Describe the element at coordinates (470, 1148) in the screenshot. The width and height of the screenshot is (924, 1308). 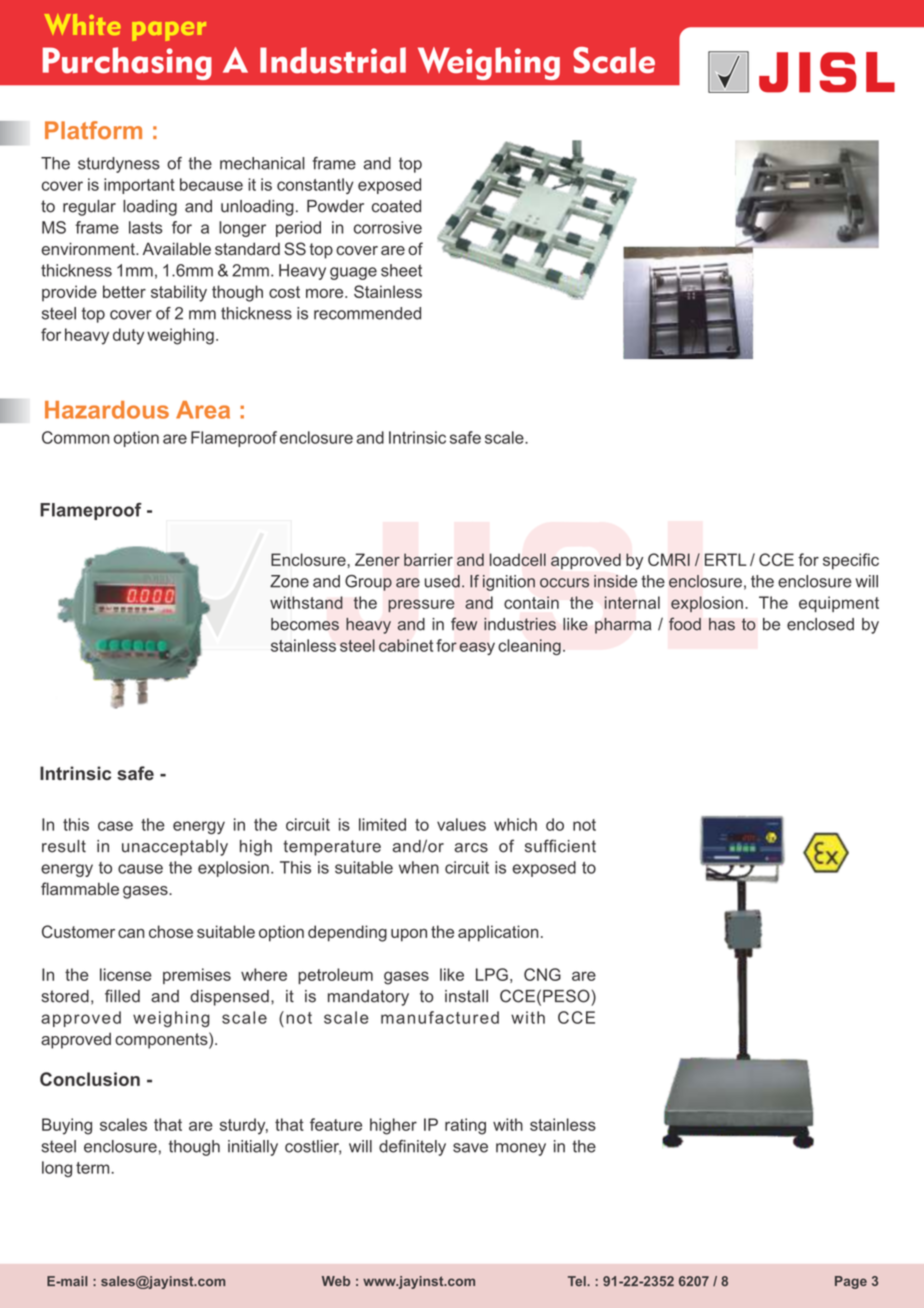
I see `save` at that location.
